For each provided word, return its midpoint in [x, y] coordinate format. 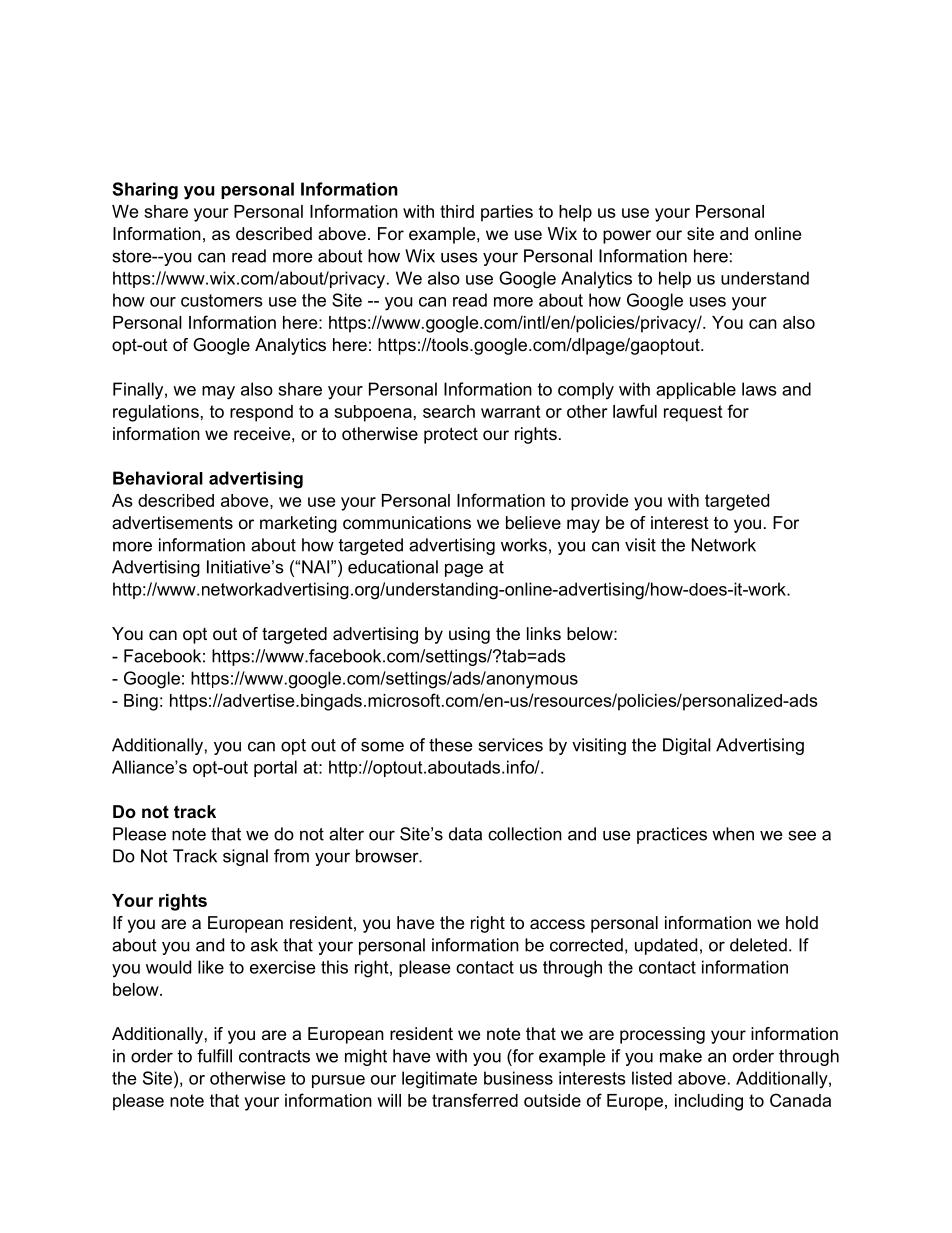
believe [533, 522]
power [627, 237]
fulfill [214, 1056]
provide [599, 502]
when [733, 834]
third [457, 211]
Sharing [145, 191]
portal [275, 768]
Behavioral [158, 478]
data [465, 834]
